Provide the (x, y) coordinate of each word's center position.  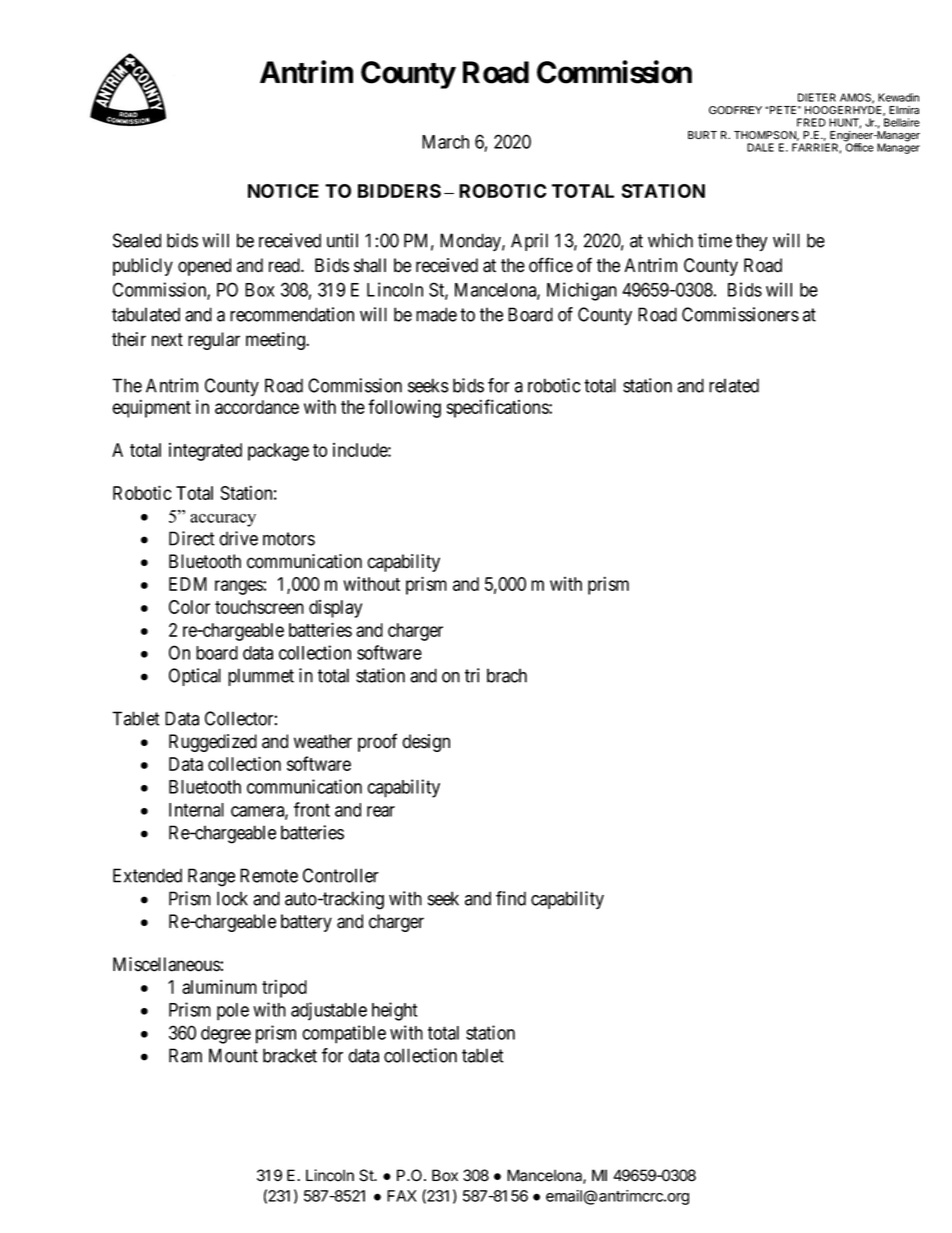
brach (507, 675)
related (734, 385)
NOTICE (283, 191)
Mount (233, 1055)
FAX (402, 1196)
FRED (811, 122)
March (445, 142)
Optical (195, 677)
